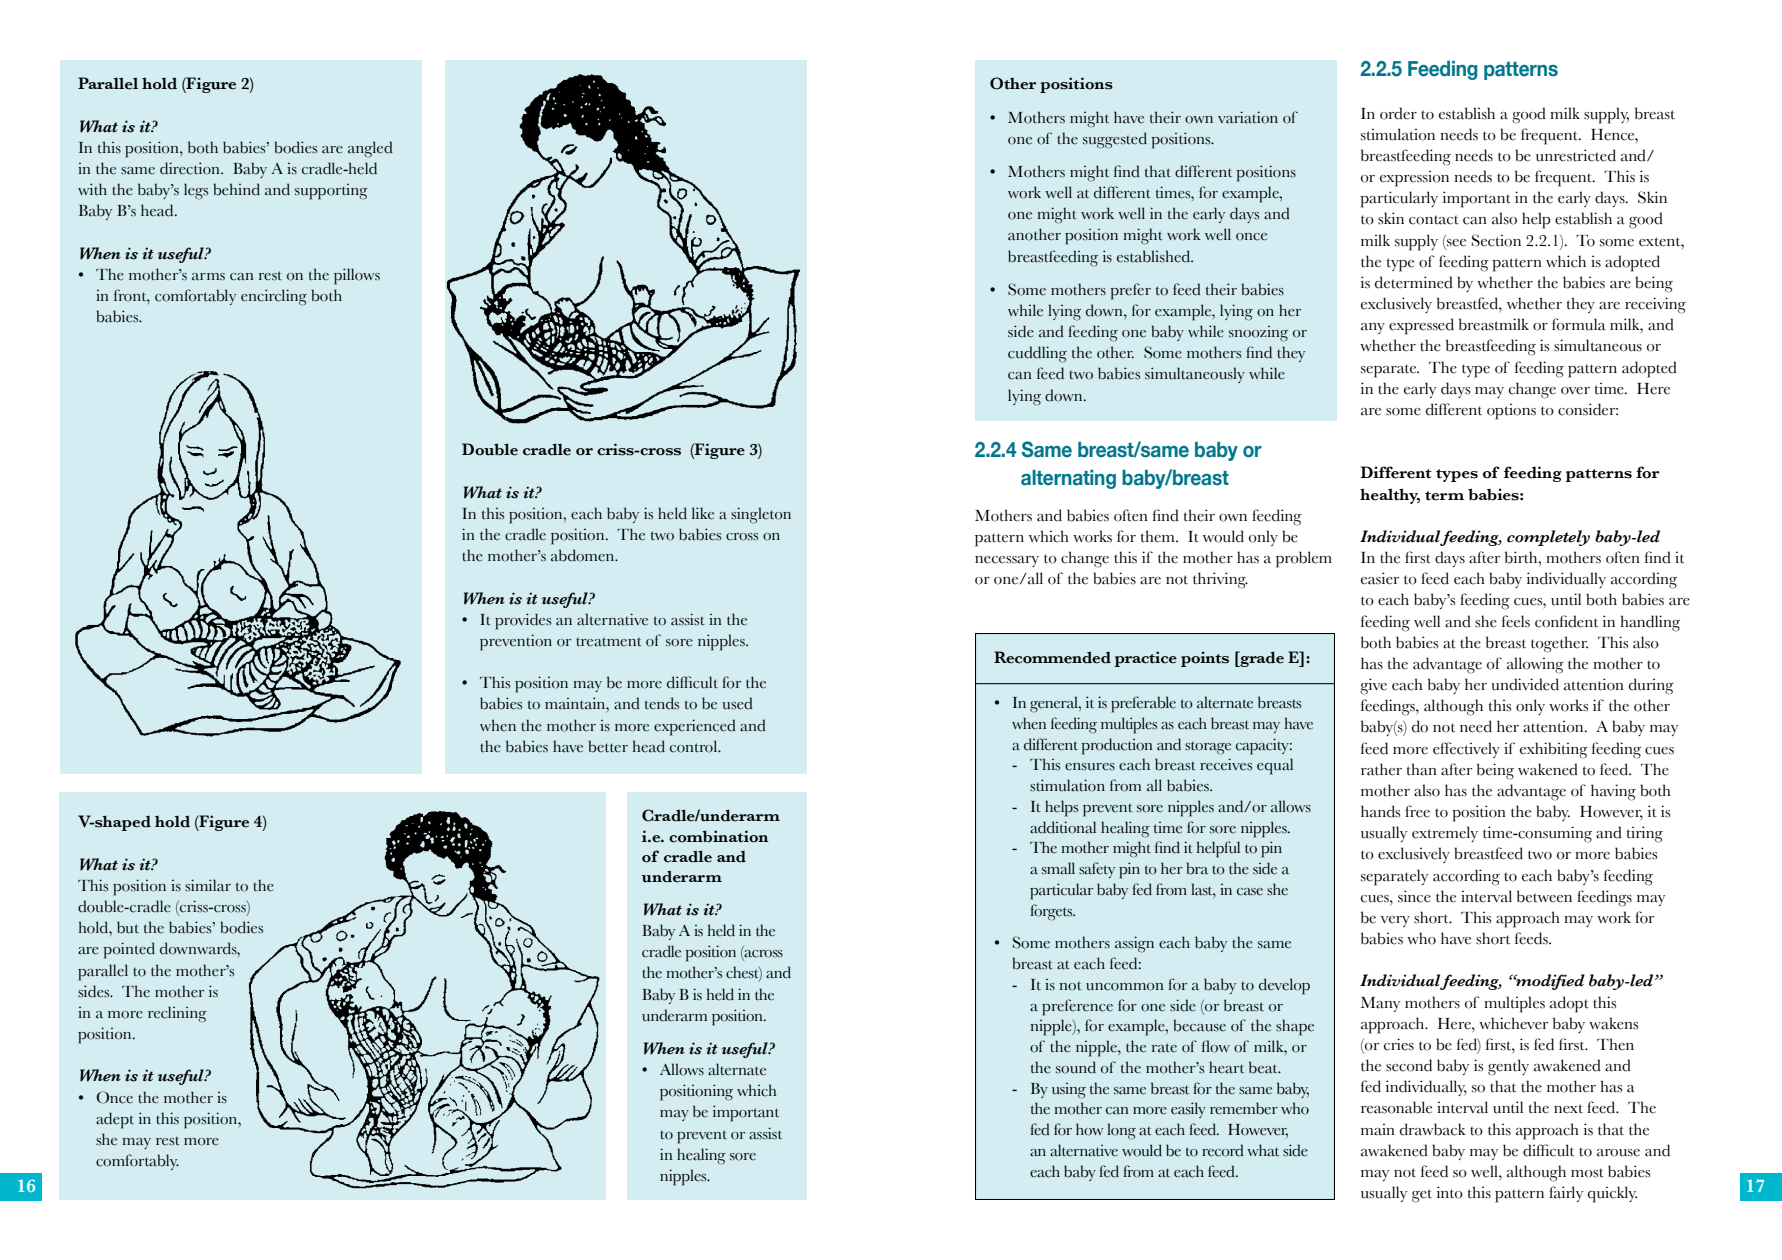  What do you see at coordinates (370, 149) in the screenshot?
I see `angled` at bounding box center [370, 149].
